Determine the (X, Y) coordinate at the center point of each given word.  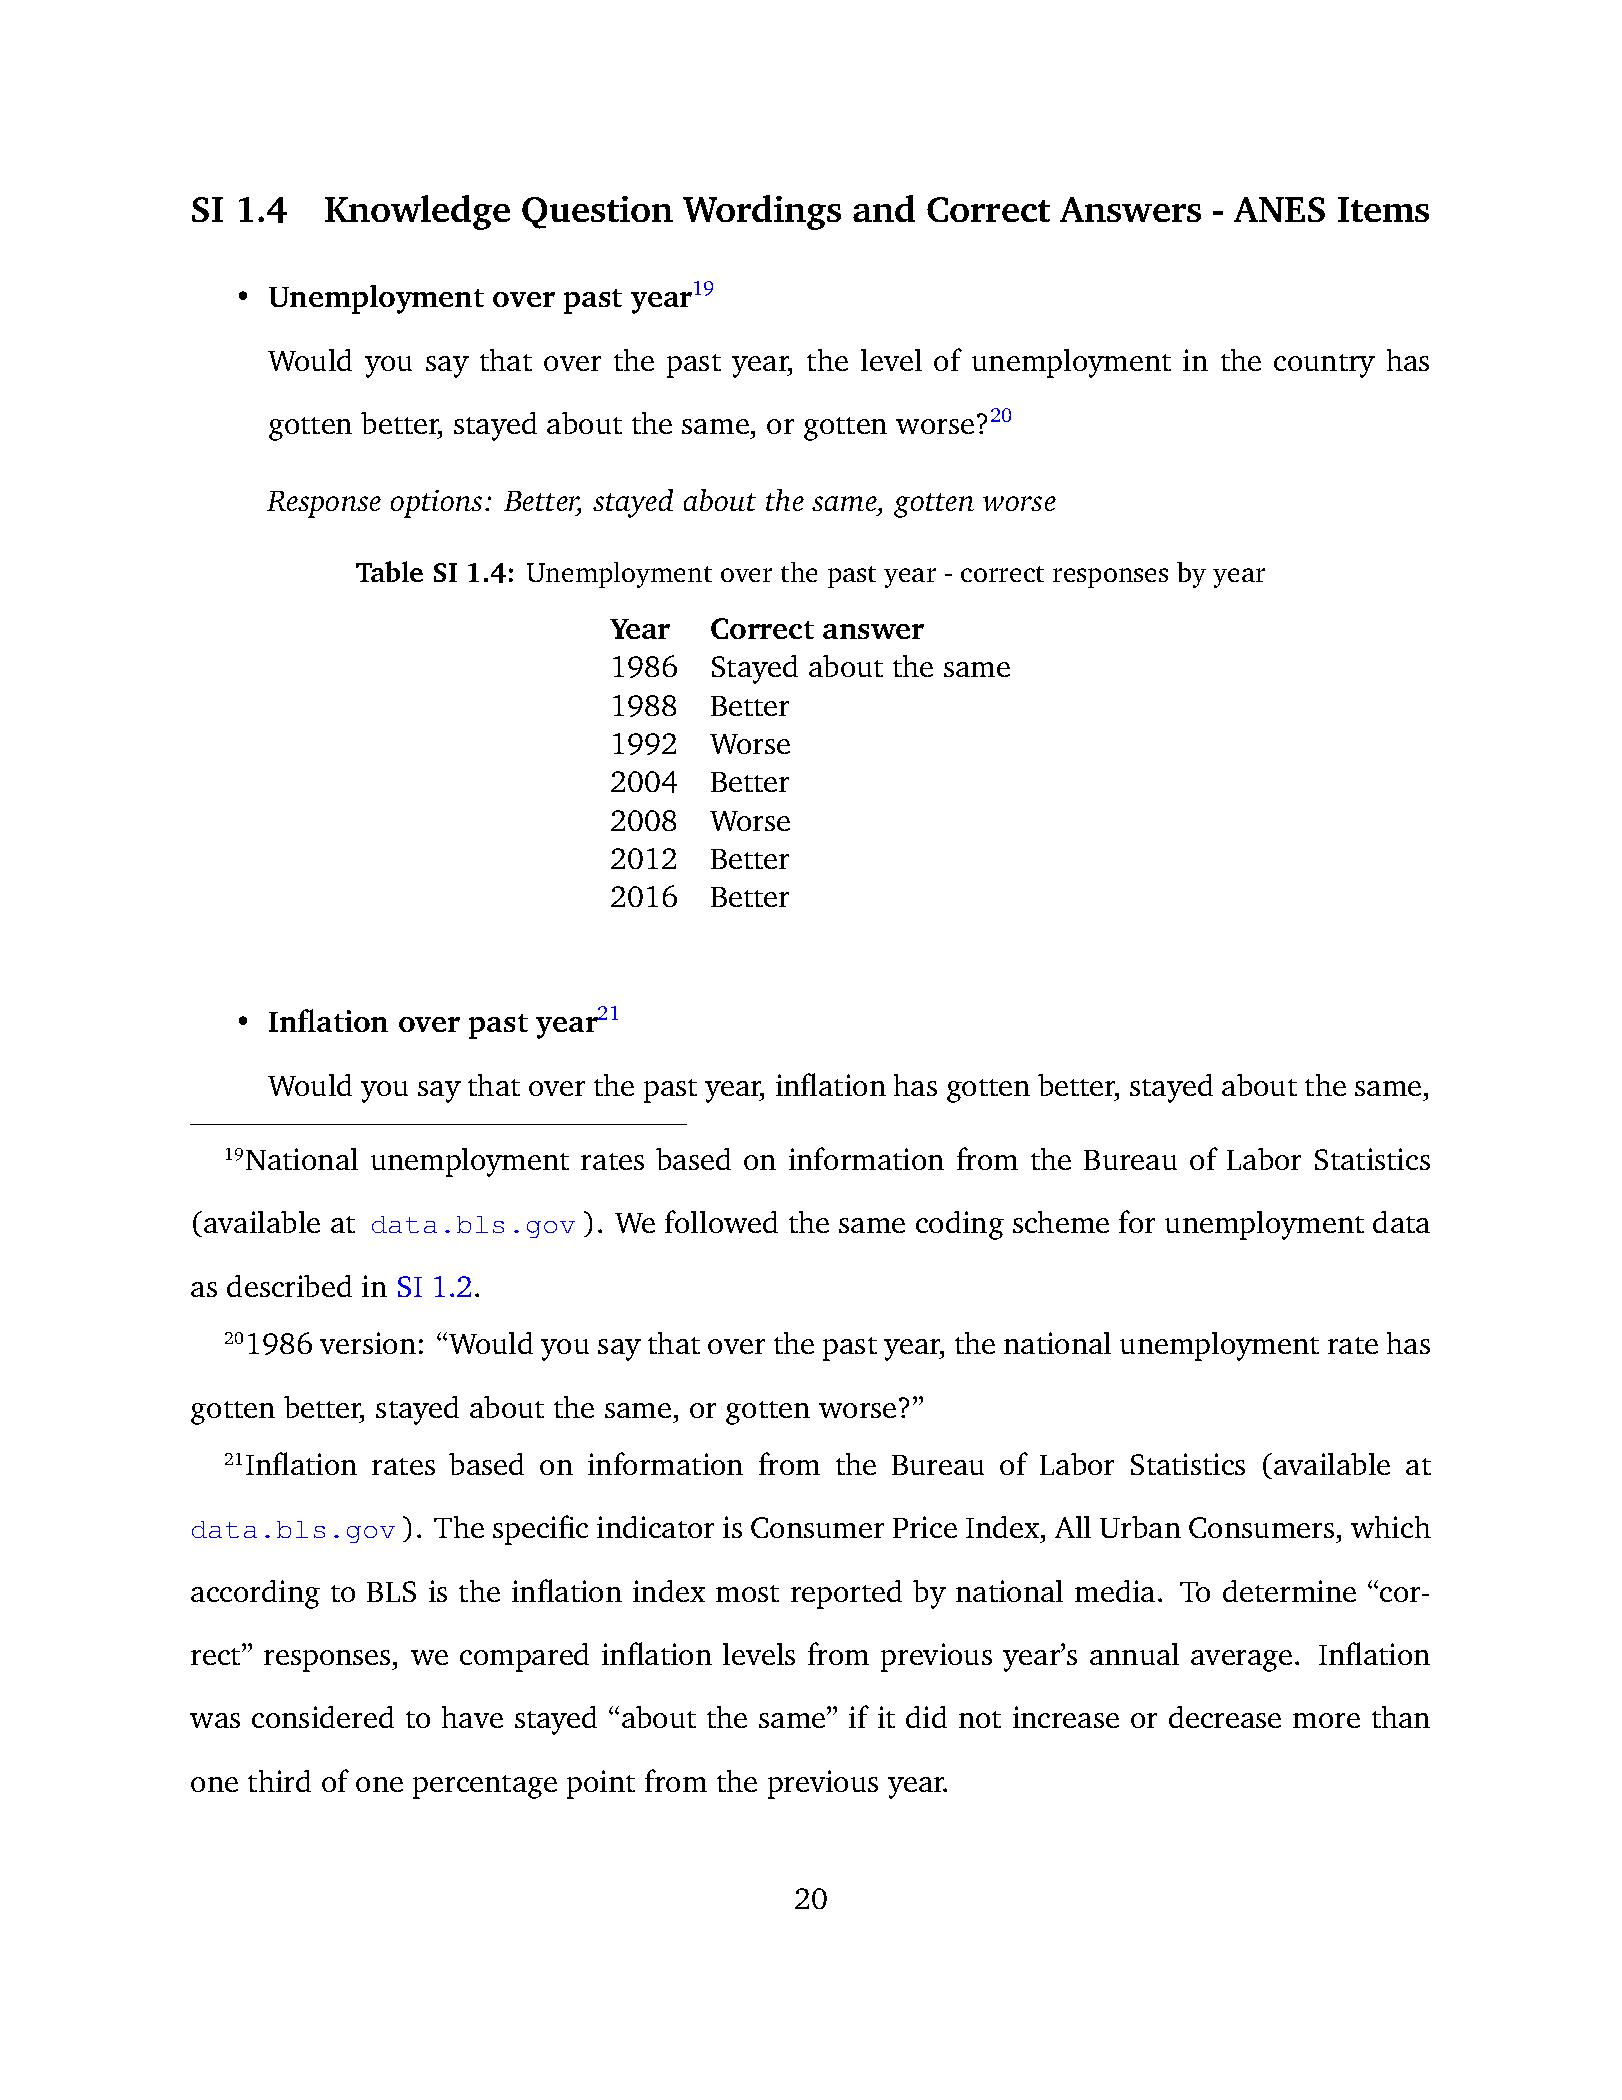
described (289, 1286)
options (436, 504)
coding (960, 1225)
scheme (1061, 1222)
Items (1383, 209)
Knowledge (417, 212)
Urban (1140, 1527)
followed (721, 1221)
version (368, 1343)
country (1324, 366)
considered (323, 1717)
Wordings (762, 212)
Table (389, 571)
